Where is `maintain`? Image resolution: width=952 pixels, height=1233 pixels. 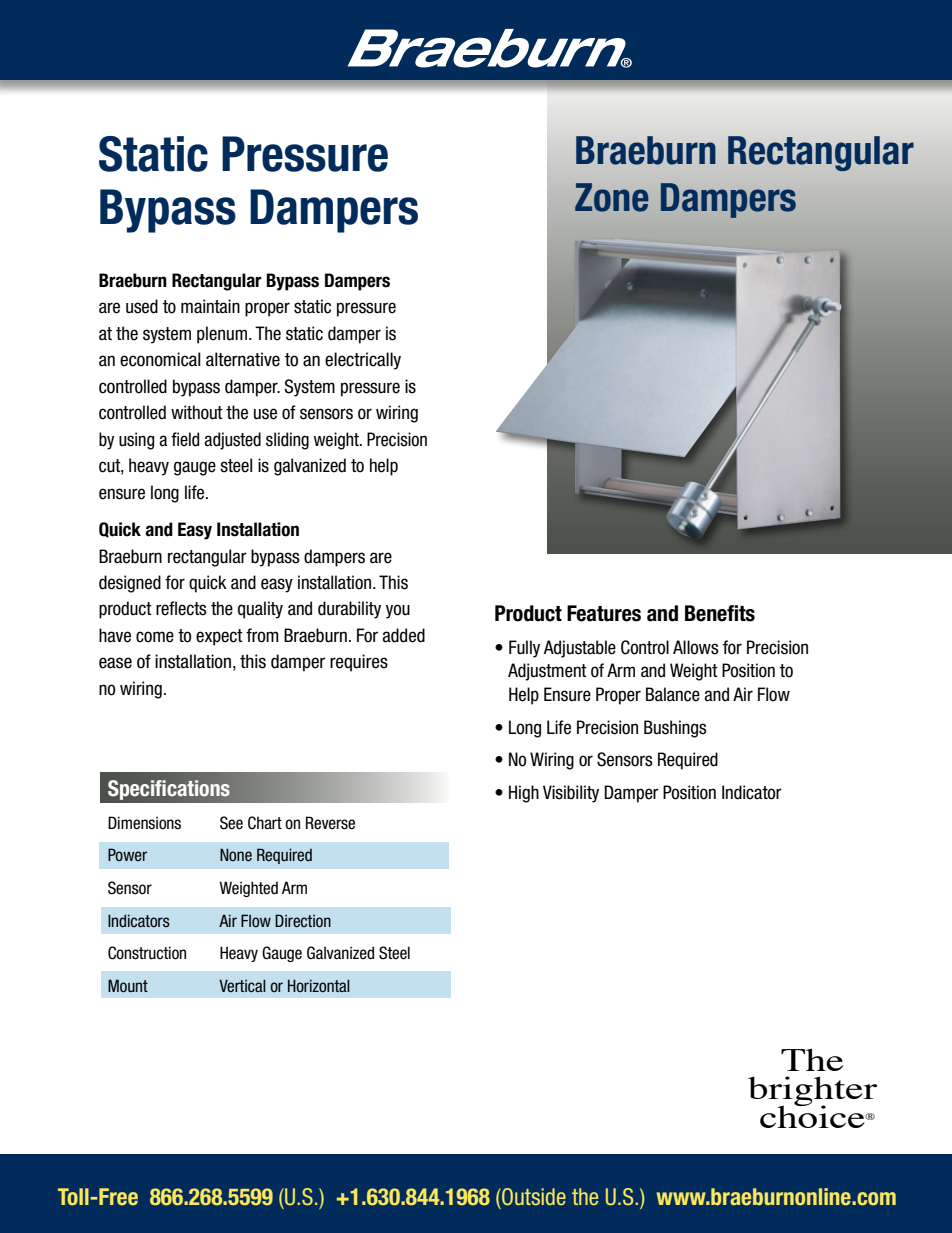 maintain is located at coordinates (210, 306).
